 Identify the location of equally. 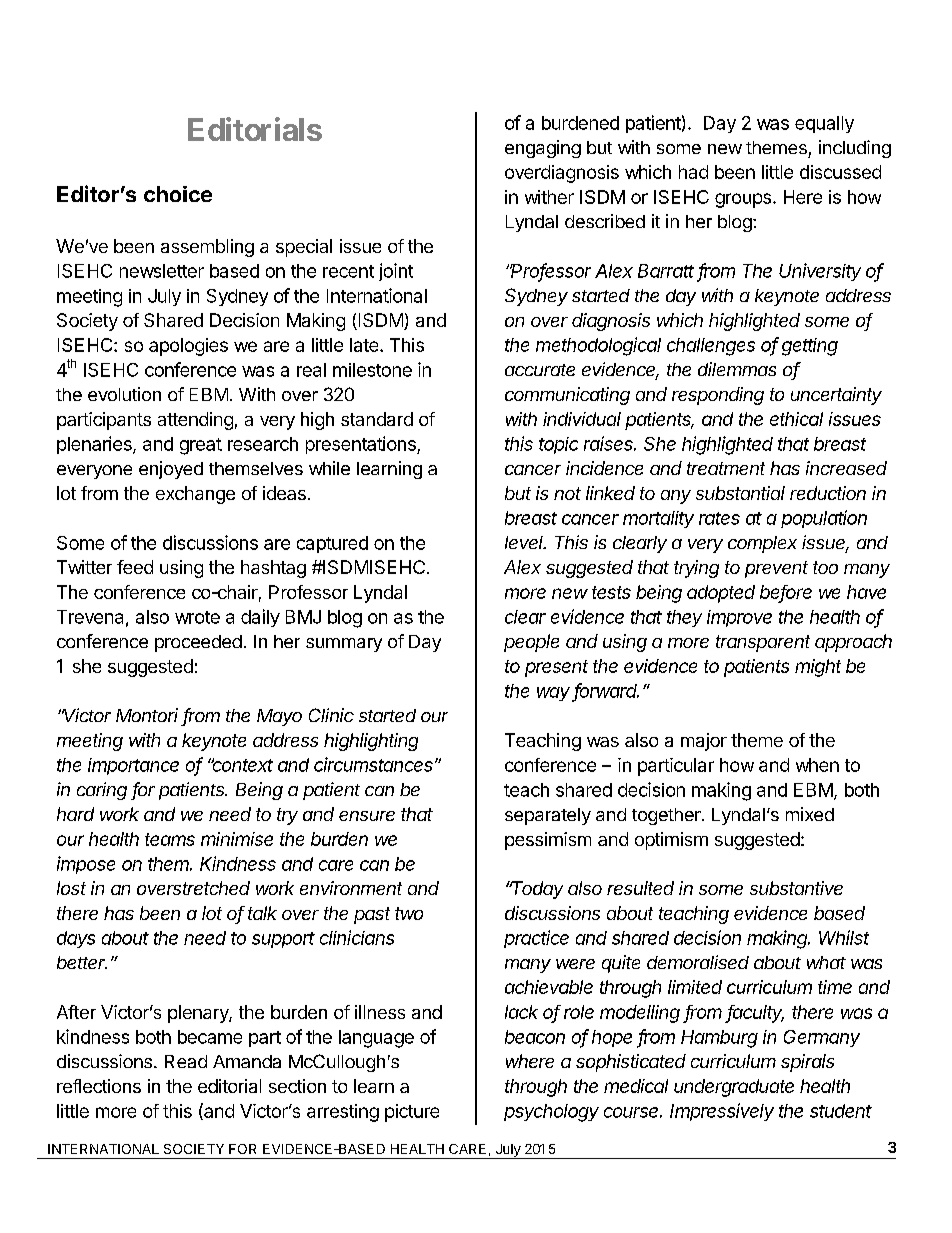
(824, 124).
